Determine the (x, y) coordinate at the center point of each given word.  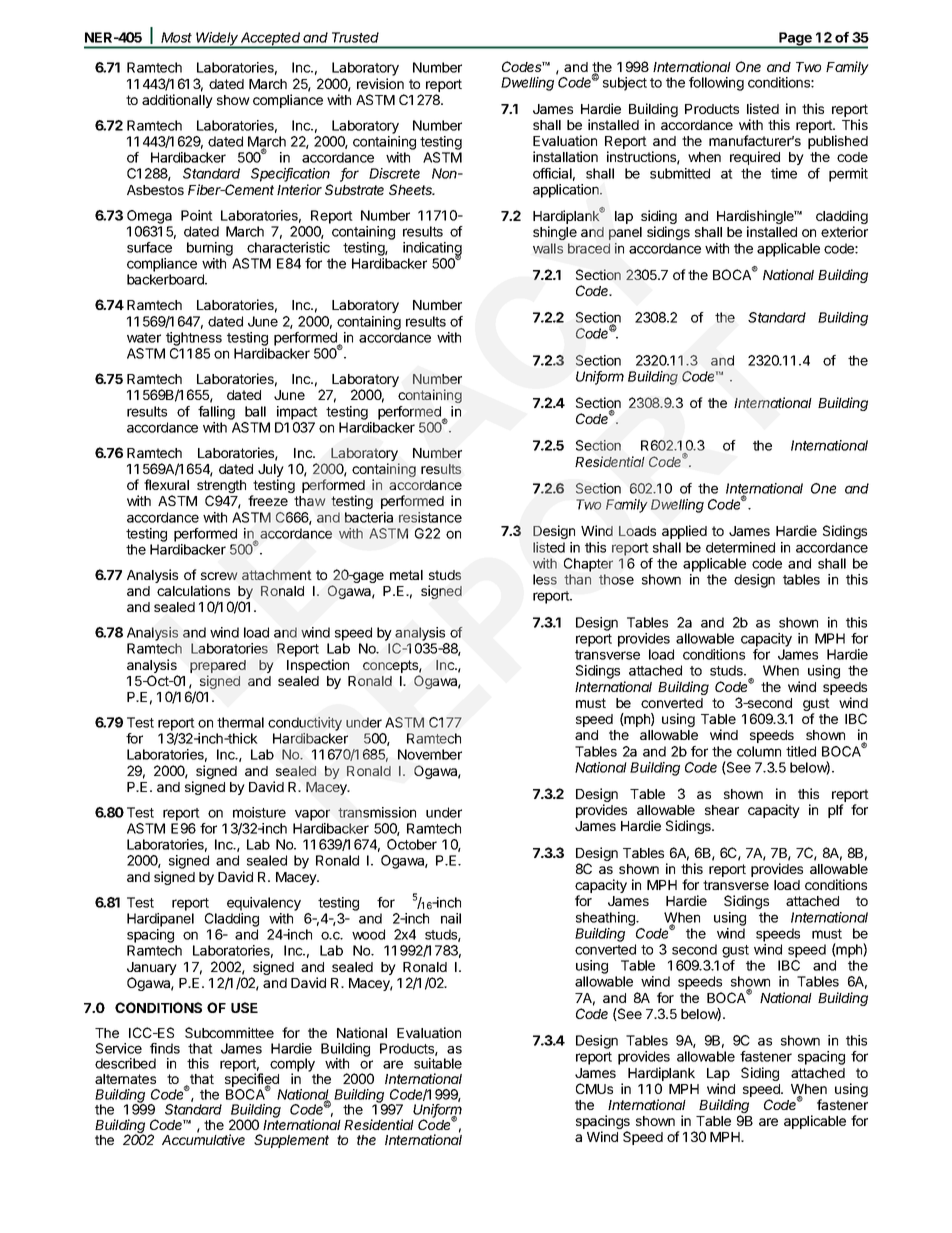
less (545, 579)
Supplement (291, 1141)
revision (380, 83)
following (716, 84)
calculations (193, 590)
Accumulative (203, 1139)
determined (740, 547)
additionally (177, 101)
